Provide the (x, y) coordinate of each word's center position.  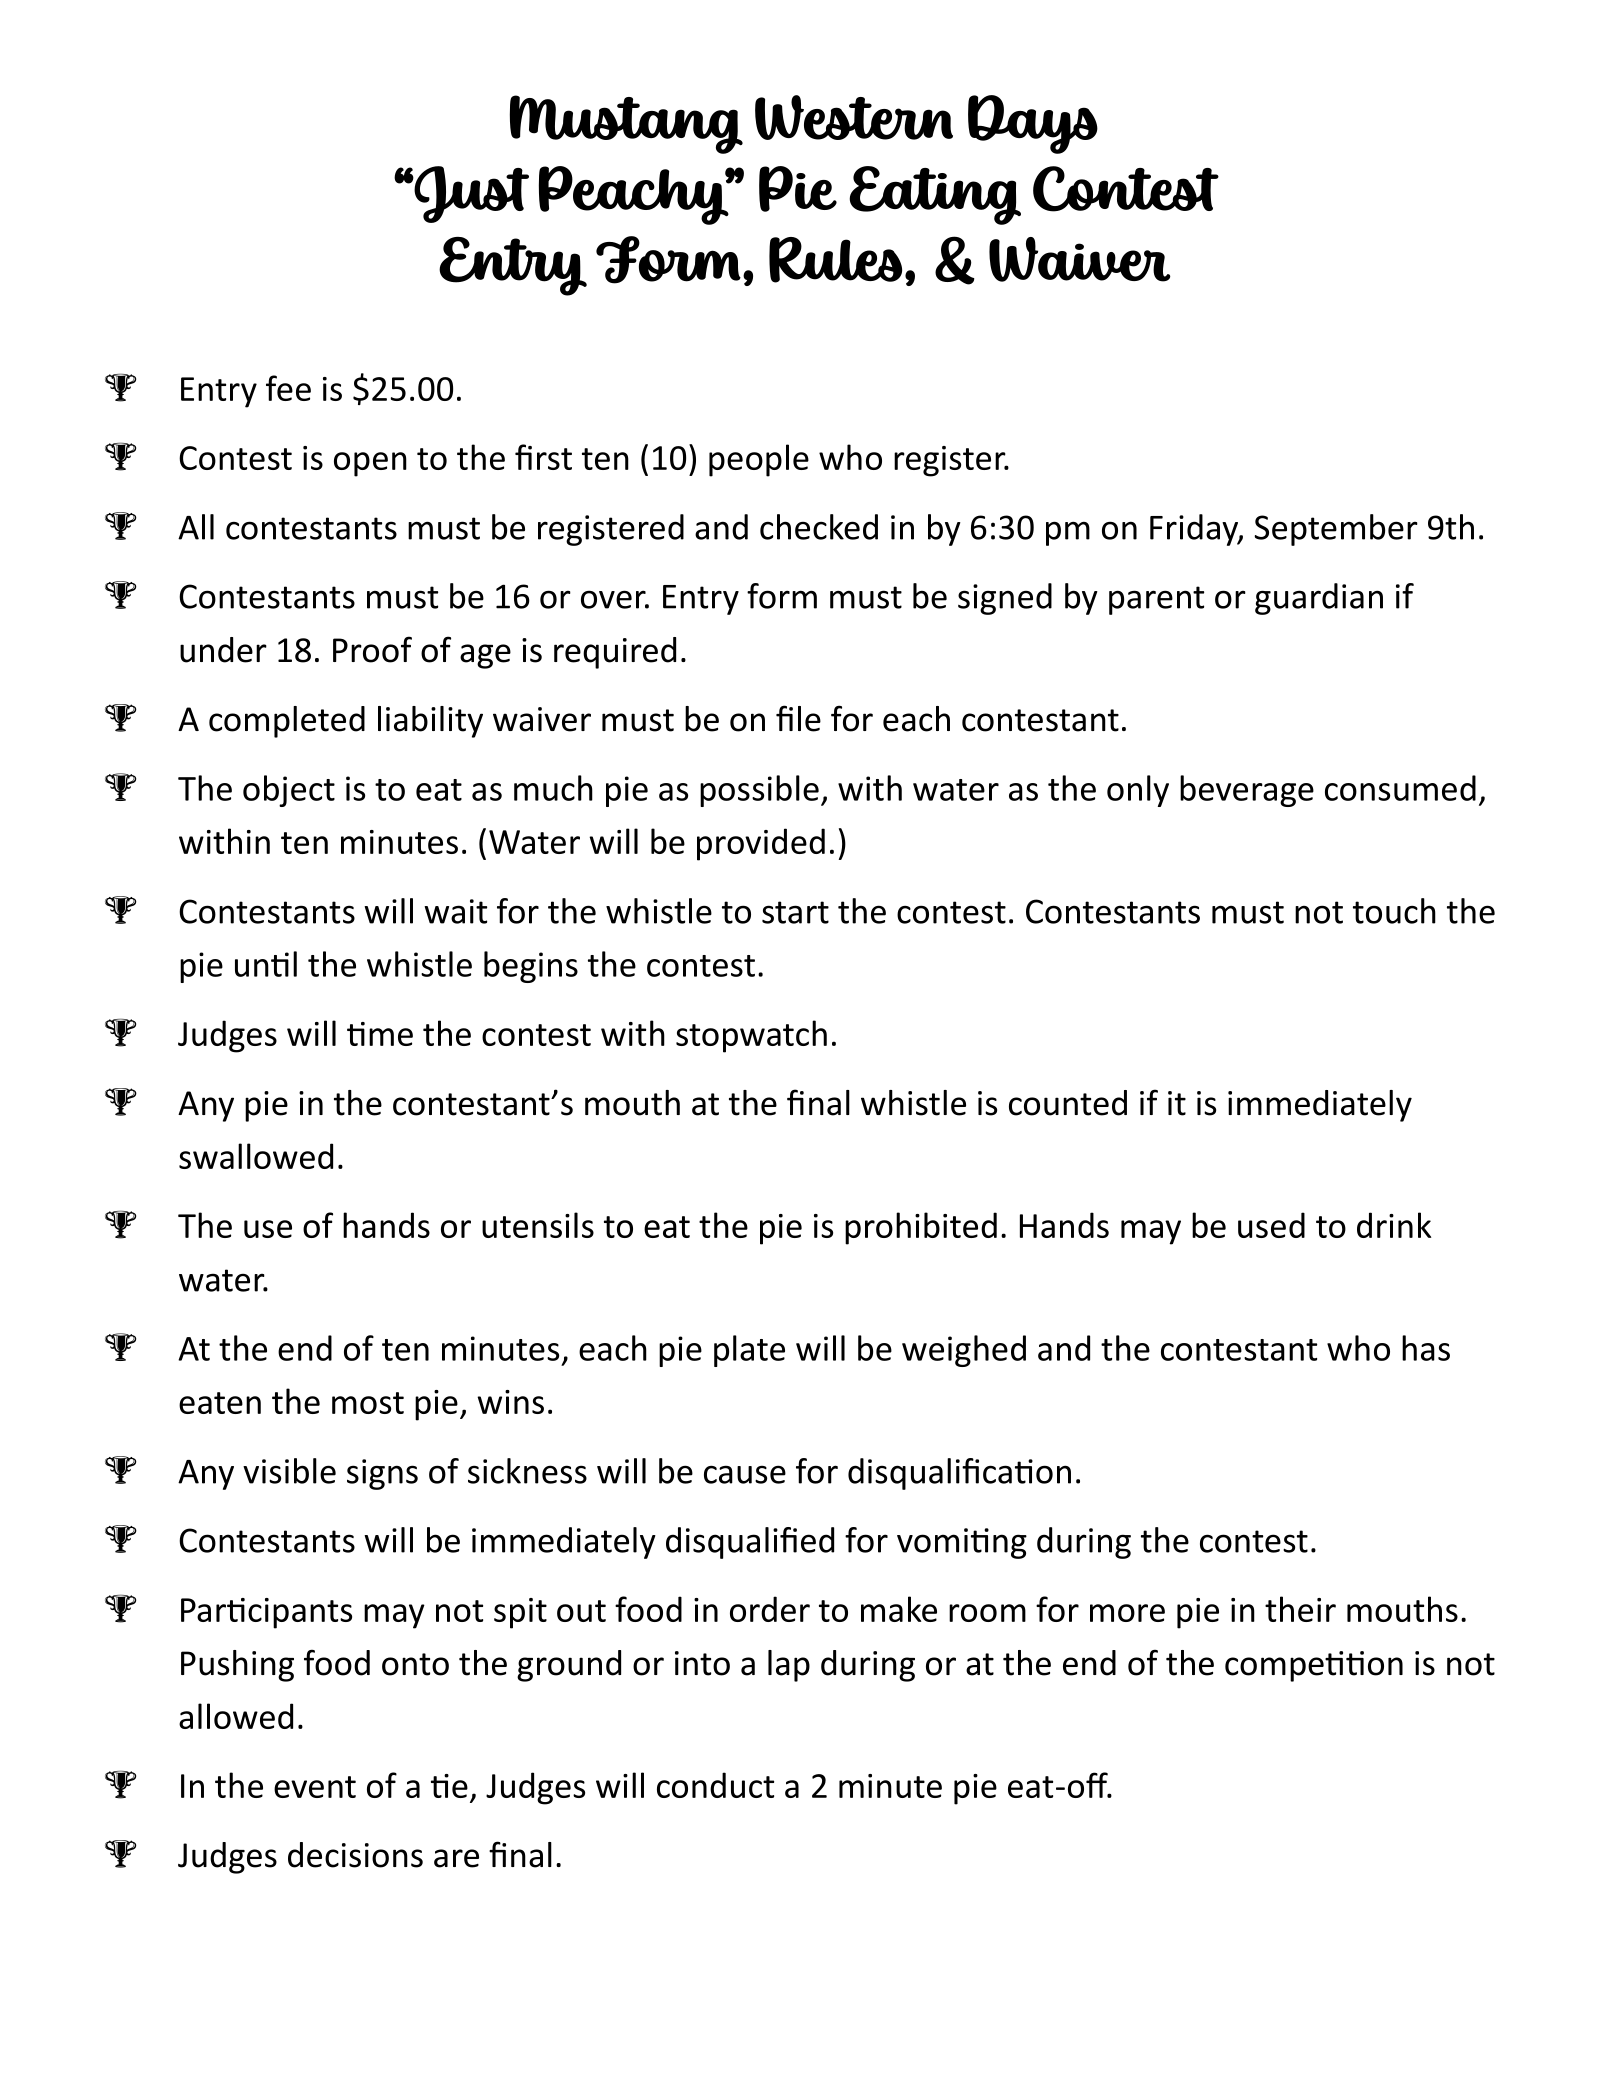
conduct (715, 1785)
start (795, 912)
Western (854, 117)
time (380, 1034)
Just (471, 194)
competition (1314, 1666)
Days (1033, 124)
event (315, 1787)
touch (1394, 911)
